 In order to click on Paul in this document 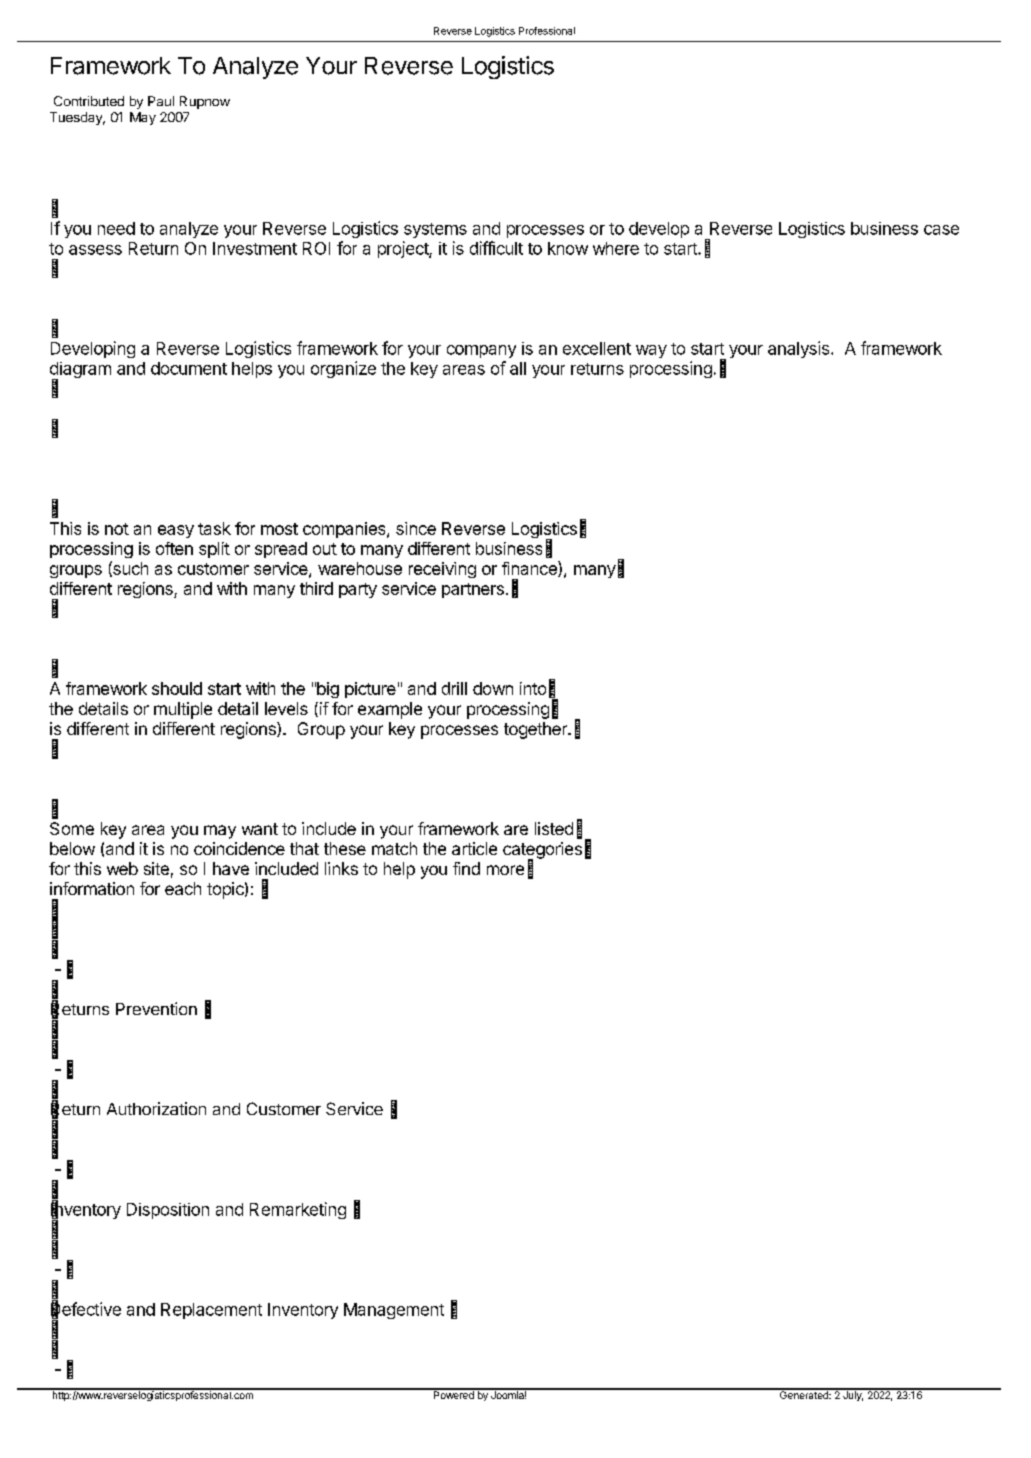, I will do `click(161, 101)`.
